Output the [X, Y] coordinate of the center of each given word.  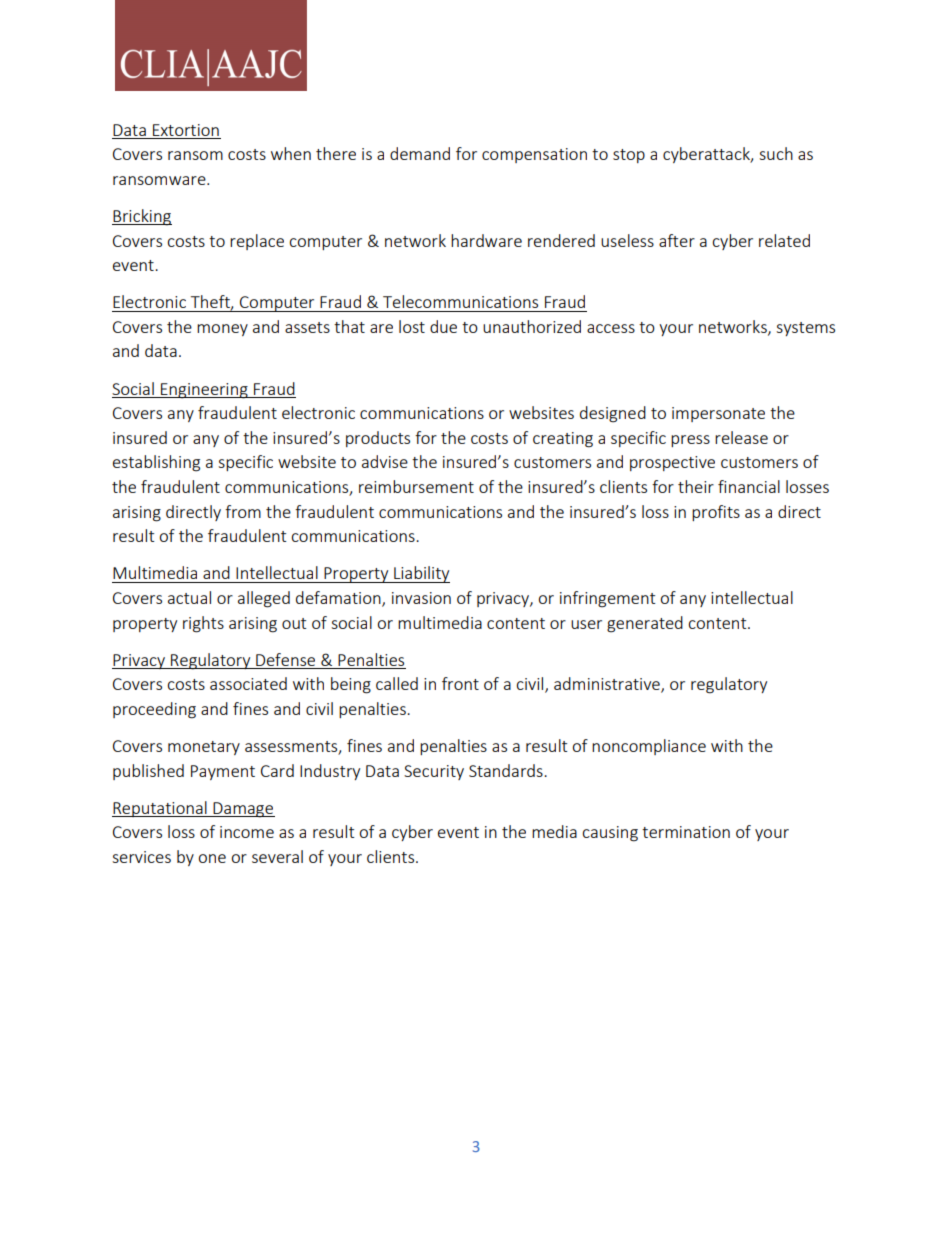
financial [749, 486]
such [776, 153]
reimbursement [416, 486]
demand [420, 153]
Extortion [186, 130]
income [247, 832]
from [243, 511]
